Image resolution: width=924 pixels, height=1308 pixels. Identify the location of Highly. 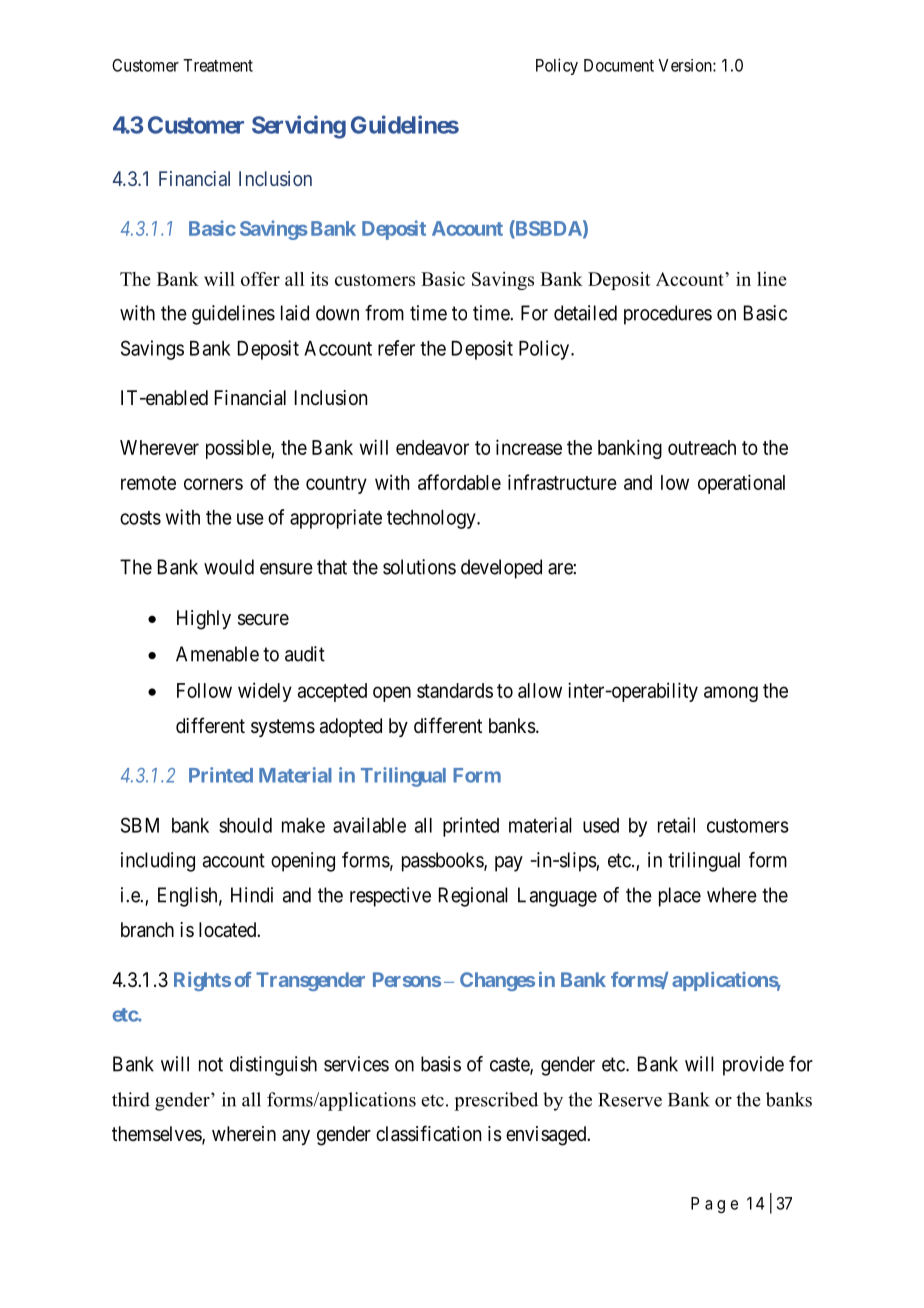
(204, 620).
